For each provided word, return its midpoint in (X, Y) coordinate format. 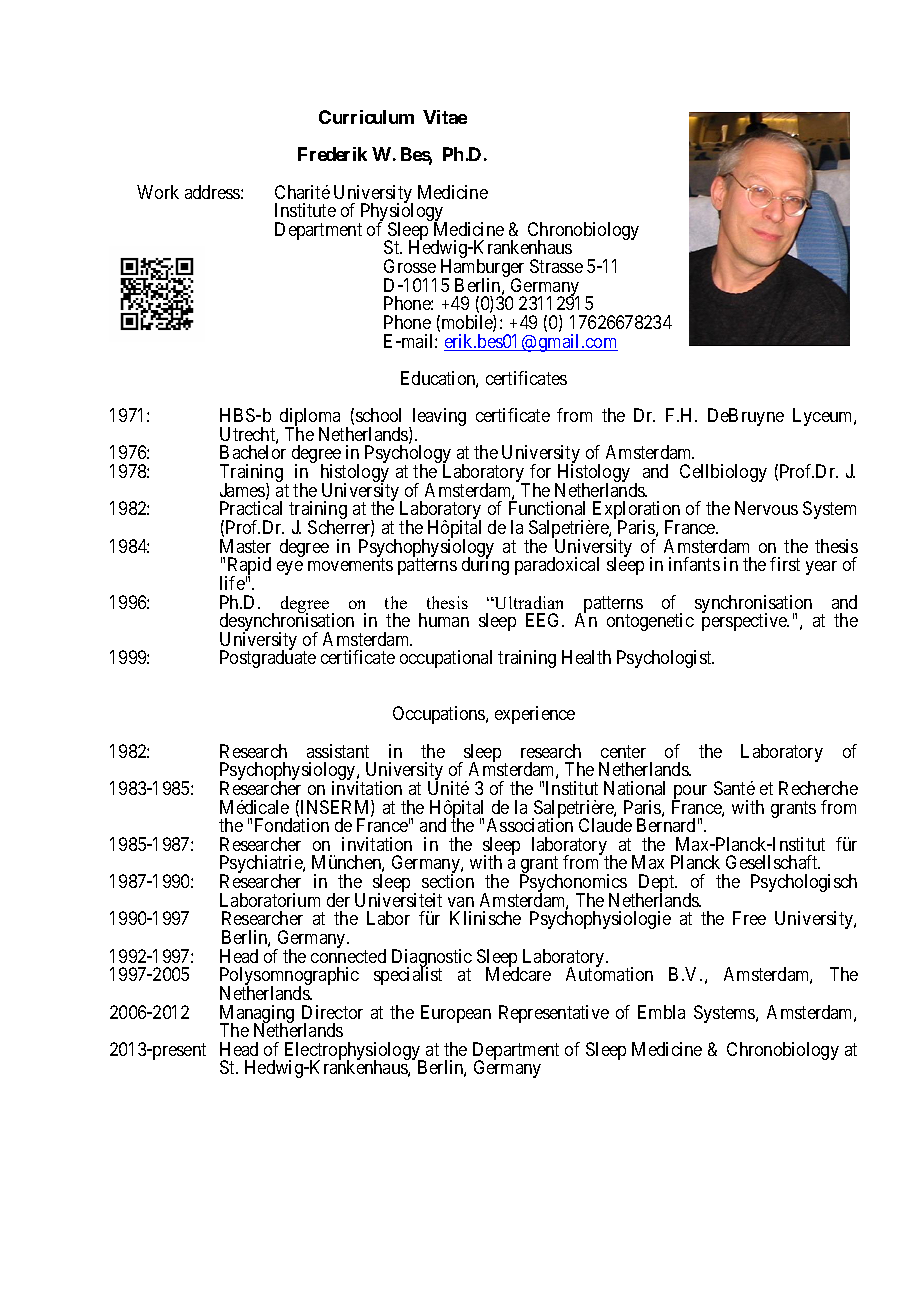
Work (158, 192)
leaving (438, 418)
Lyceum (824, 417)
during (485, 566)
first (785, 564)
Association (530, 824)
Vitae (445, 117)
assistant (338, 751)
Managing (257, 1015)
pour (689, 793)
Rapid (248, 567)
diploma (311, 418)
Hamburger (482, 269)
